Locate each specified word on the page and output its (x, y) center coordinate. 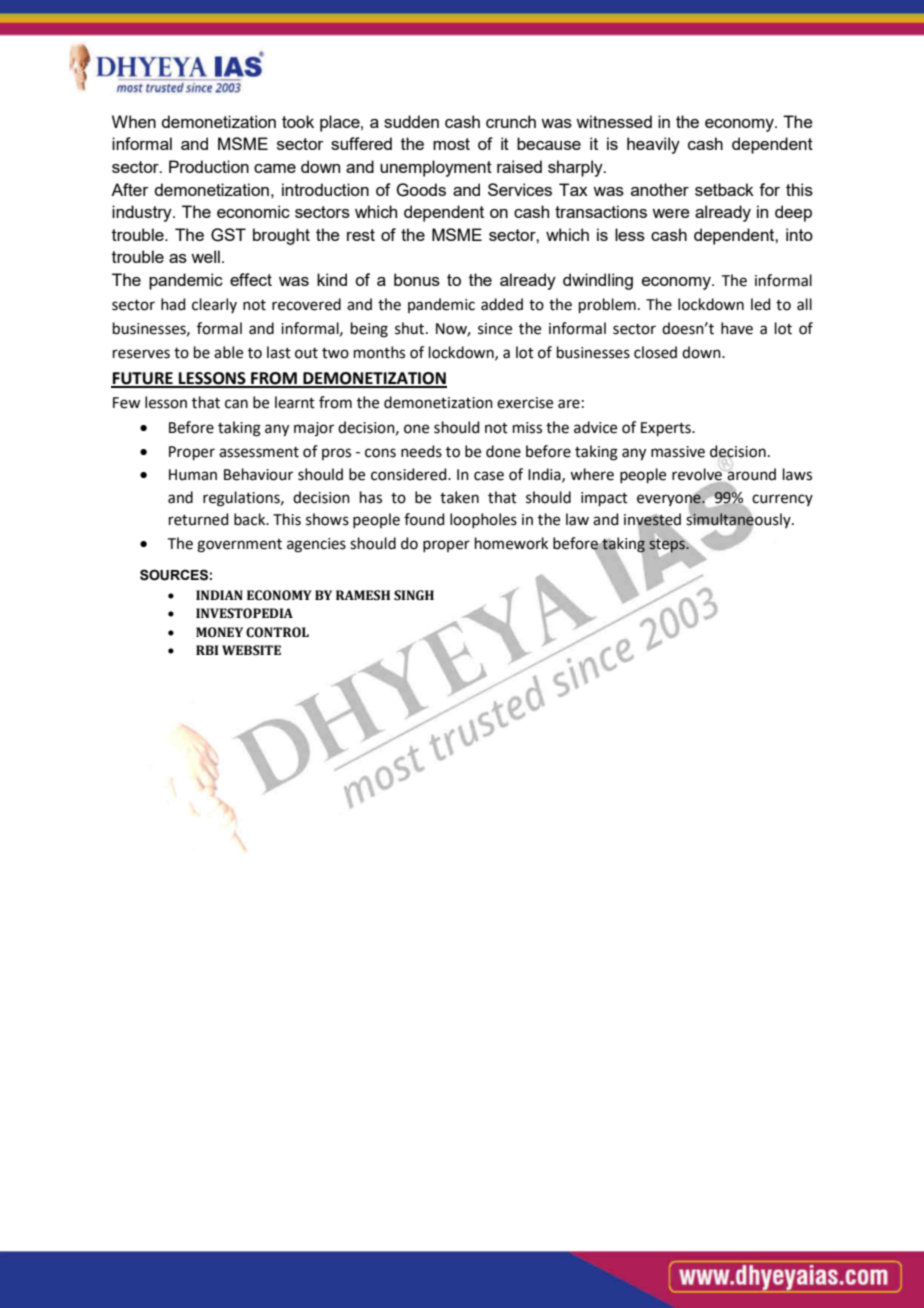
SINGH (414, 595)
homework (511, 543)
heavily (653, 145)
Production (209, 166)
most (451, 144)
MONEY (219, 632)
